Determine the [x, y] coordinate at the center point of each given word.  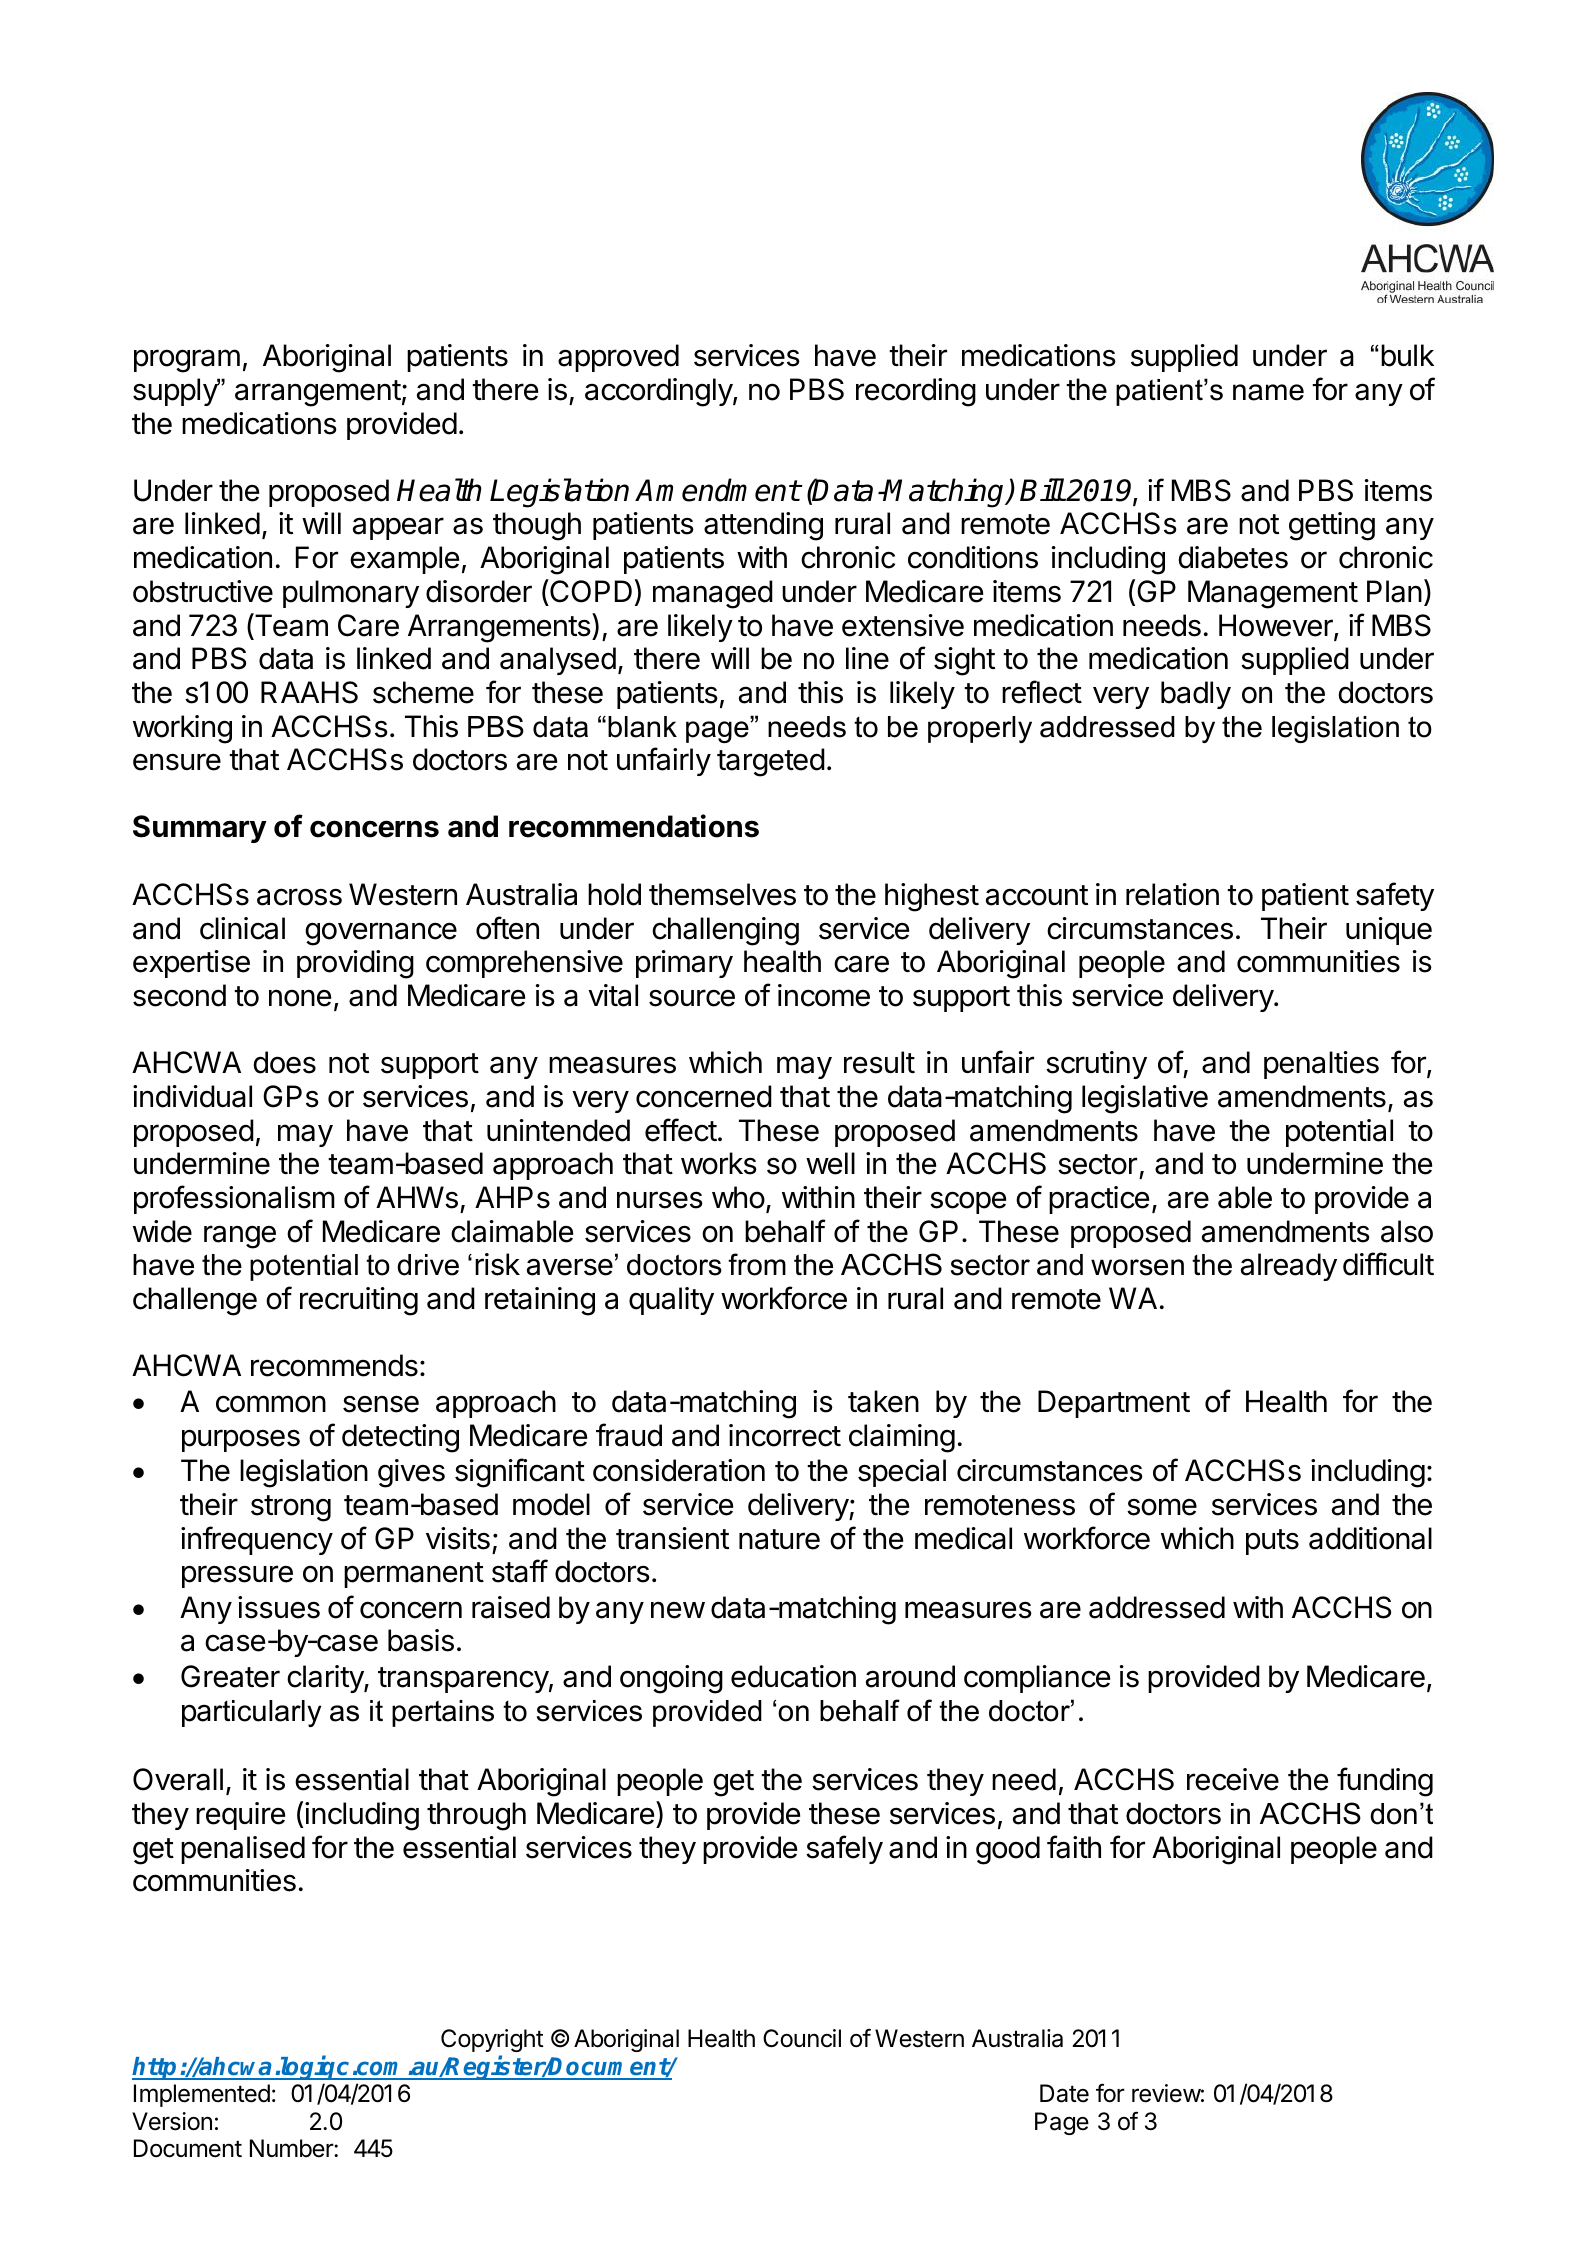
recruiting [359, 1301]
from [757, 1264]
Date [1064, 2093]
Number [292, 2148]
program [187, 361]
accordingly [659, 392]
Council [802, 2038]
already [1289, 1267]
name [1268, 392]
